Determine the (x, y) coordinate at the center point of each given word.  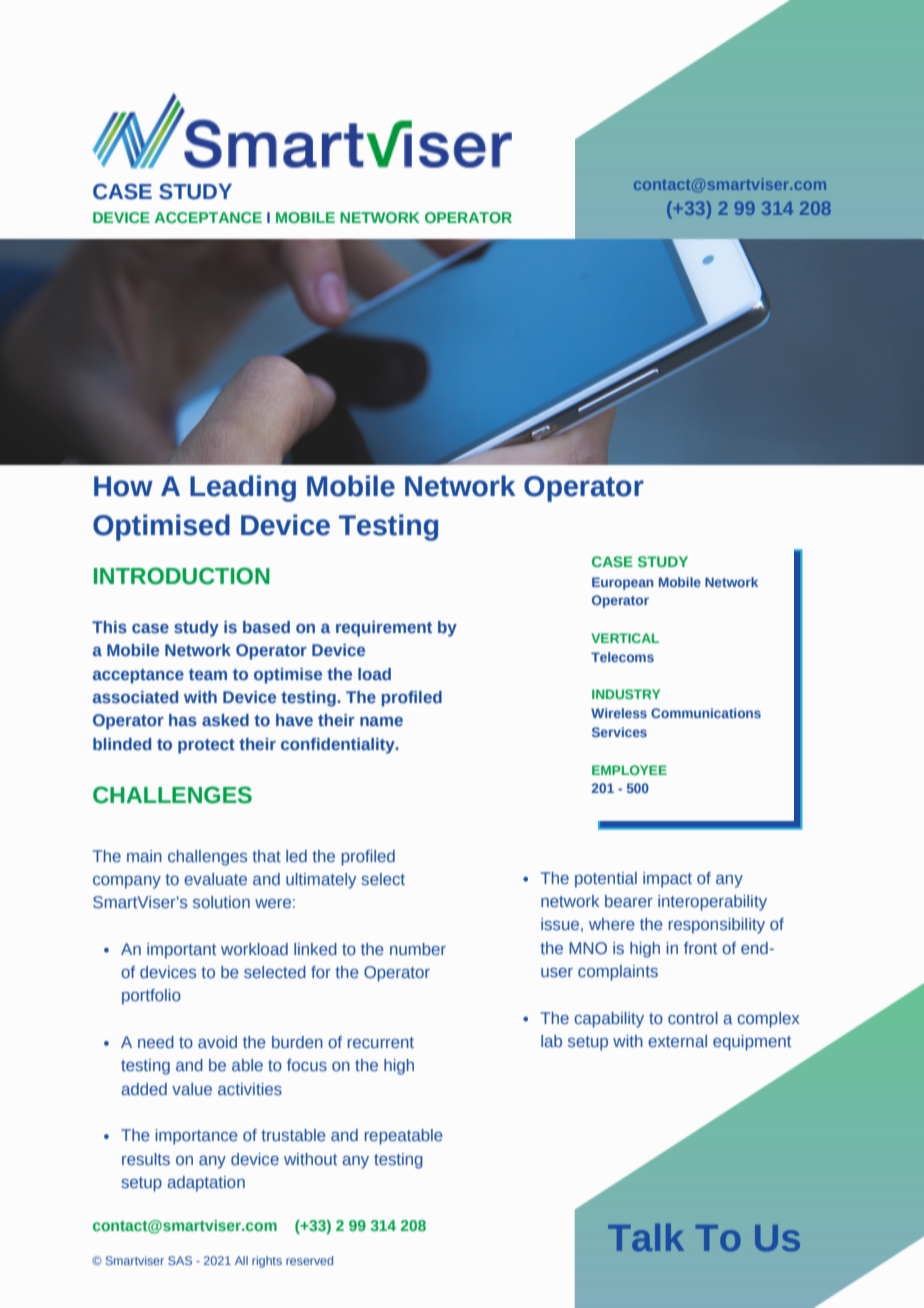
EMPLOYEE (629, 770)
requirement (384, 629)
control (693, 1018)
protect (206, 746)
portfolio (151, 997)
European (622, 583)
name (381, 721)
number (418, 949)
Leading (243, 488)
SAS (180, 1260)
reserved (309, 1260)
